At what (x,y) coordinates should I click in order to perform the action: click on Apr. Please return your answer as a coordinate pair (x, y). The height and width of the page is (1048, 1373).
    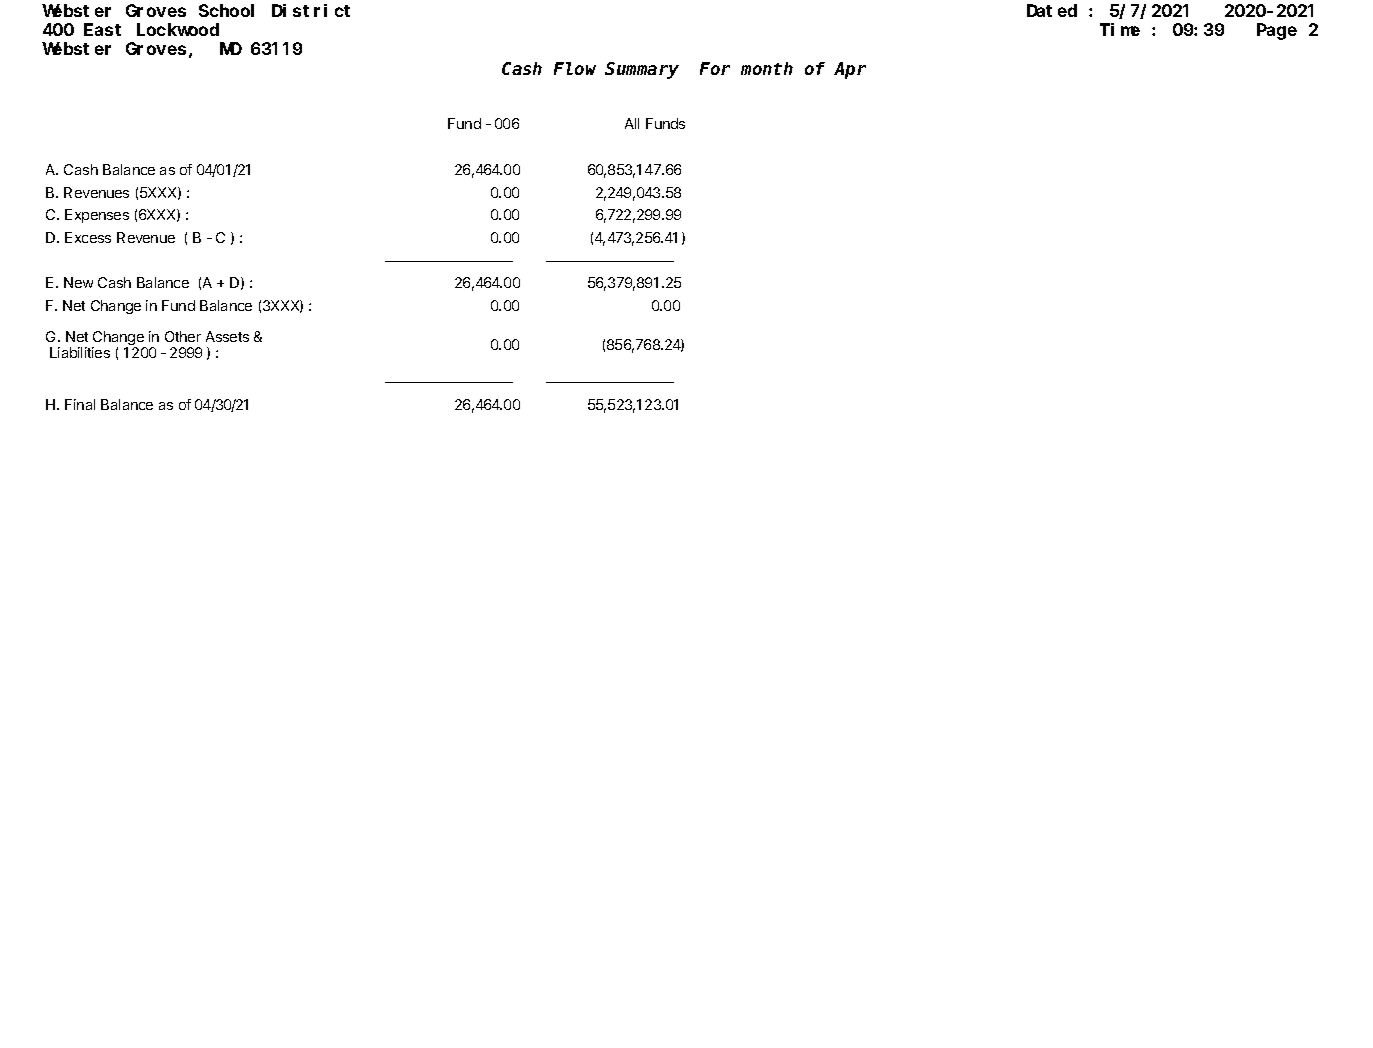
    Looking at the image, I should click on (850, 71).
